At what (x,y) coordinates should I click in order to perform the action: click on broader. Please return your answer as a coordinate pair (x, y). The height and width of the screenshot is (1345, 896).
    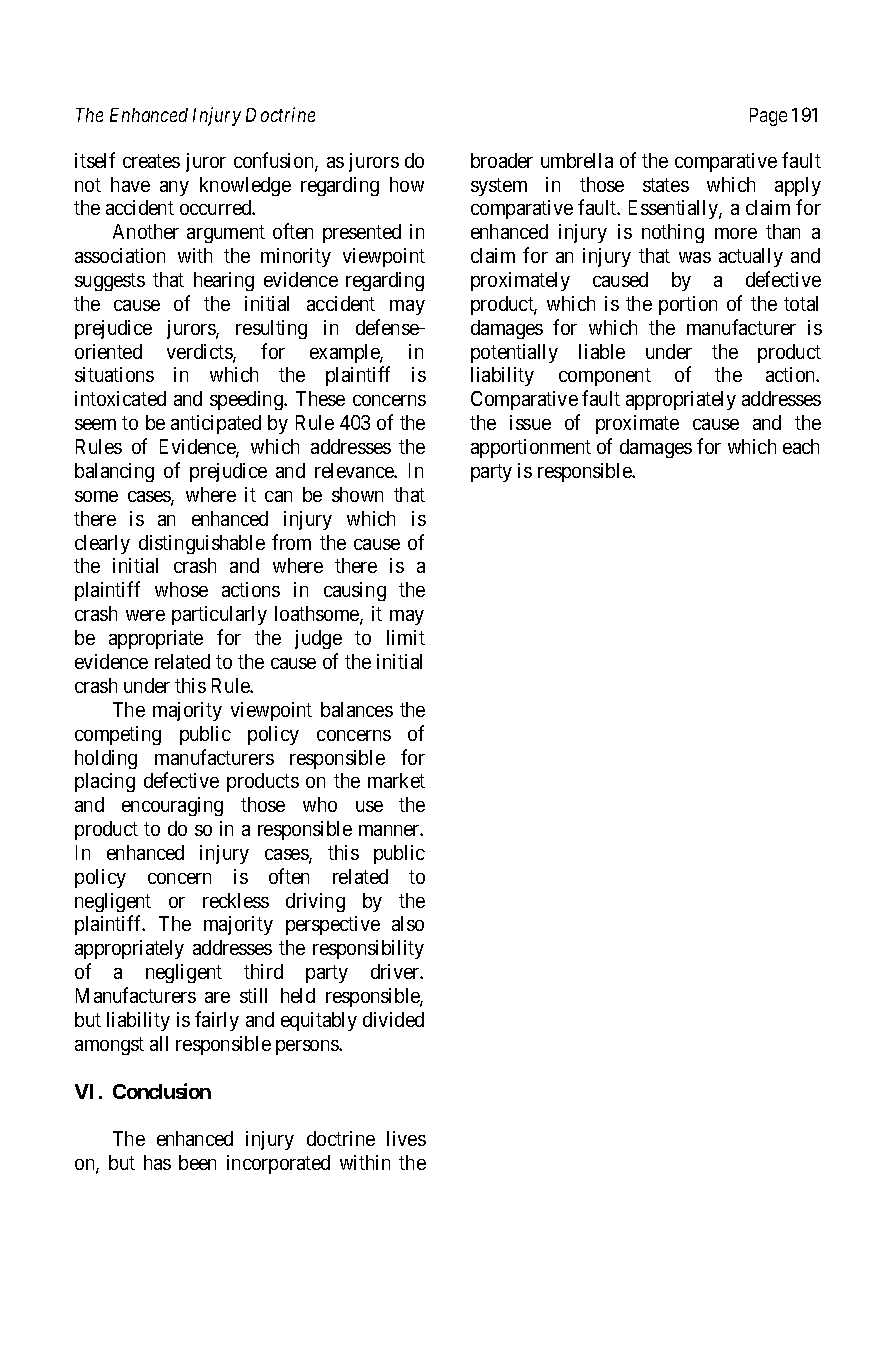
    Looking at the image, I should click on (502, 160).
